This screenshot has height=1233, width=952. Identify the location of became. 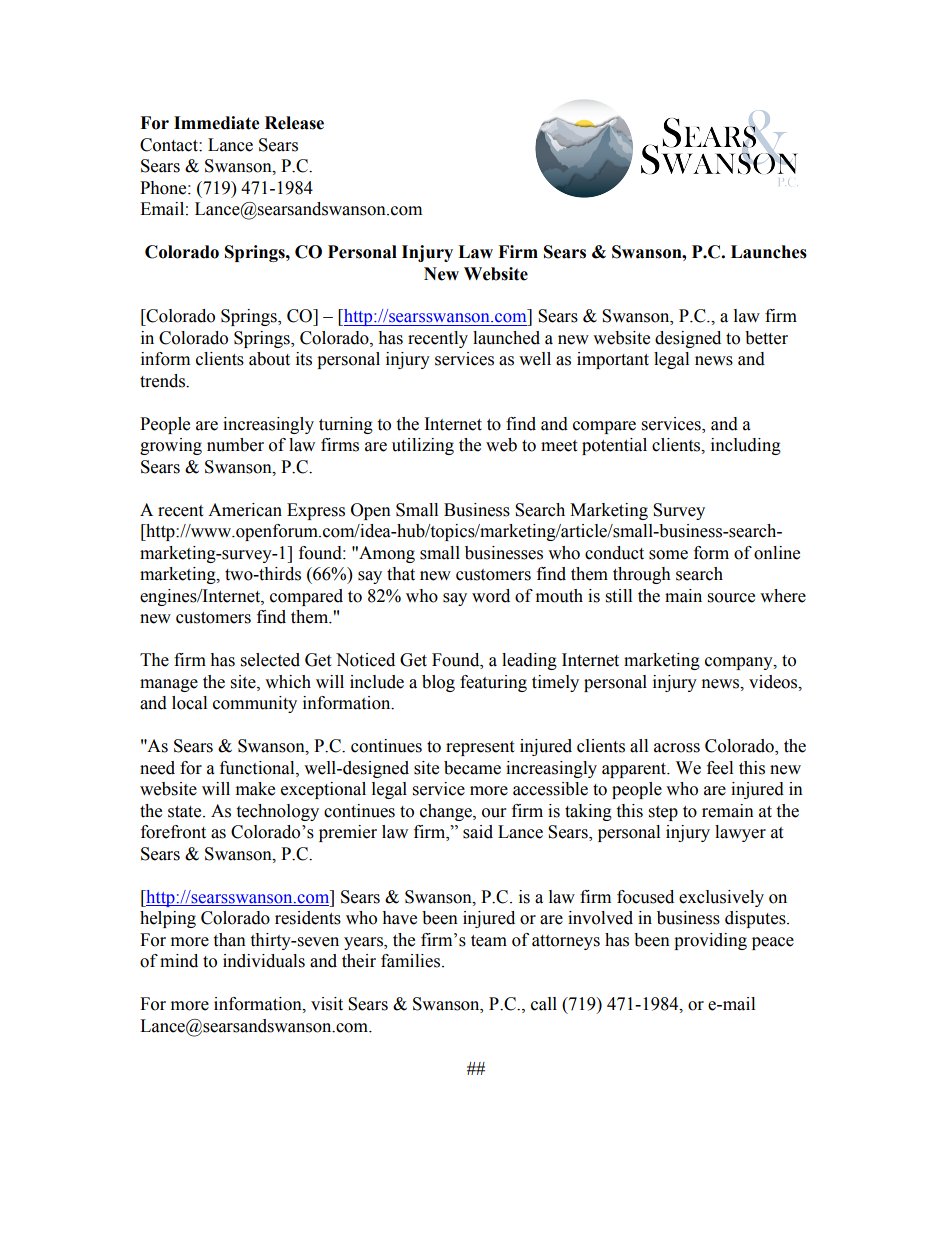
(472, 768).
